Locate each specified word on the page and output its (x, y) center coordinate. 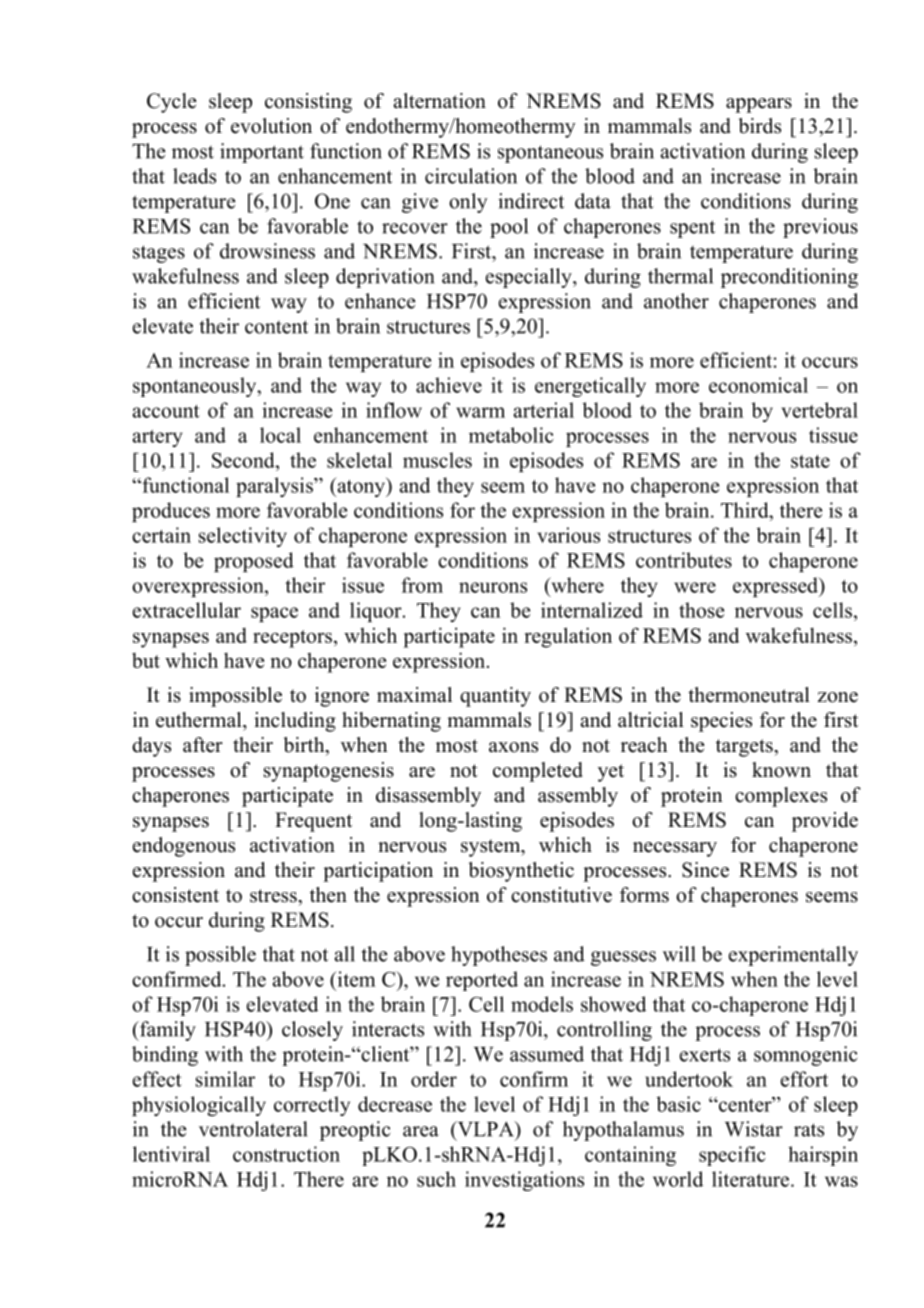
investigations (524, 1181)
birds (759, 126)
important (262, 153)
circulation (471, 176)
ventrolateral (253, 1129)
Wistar (754, 1129)
